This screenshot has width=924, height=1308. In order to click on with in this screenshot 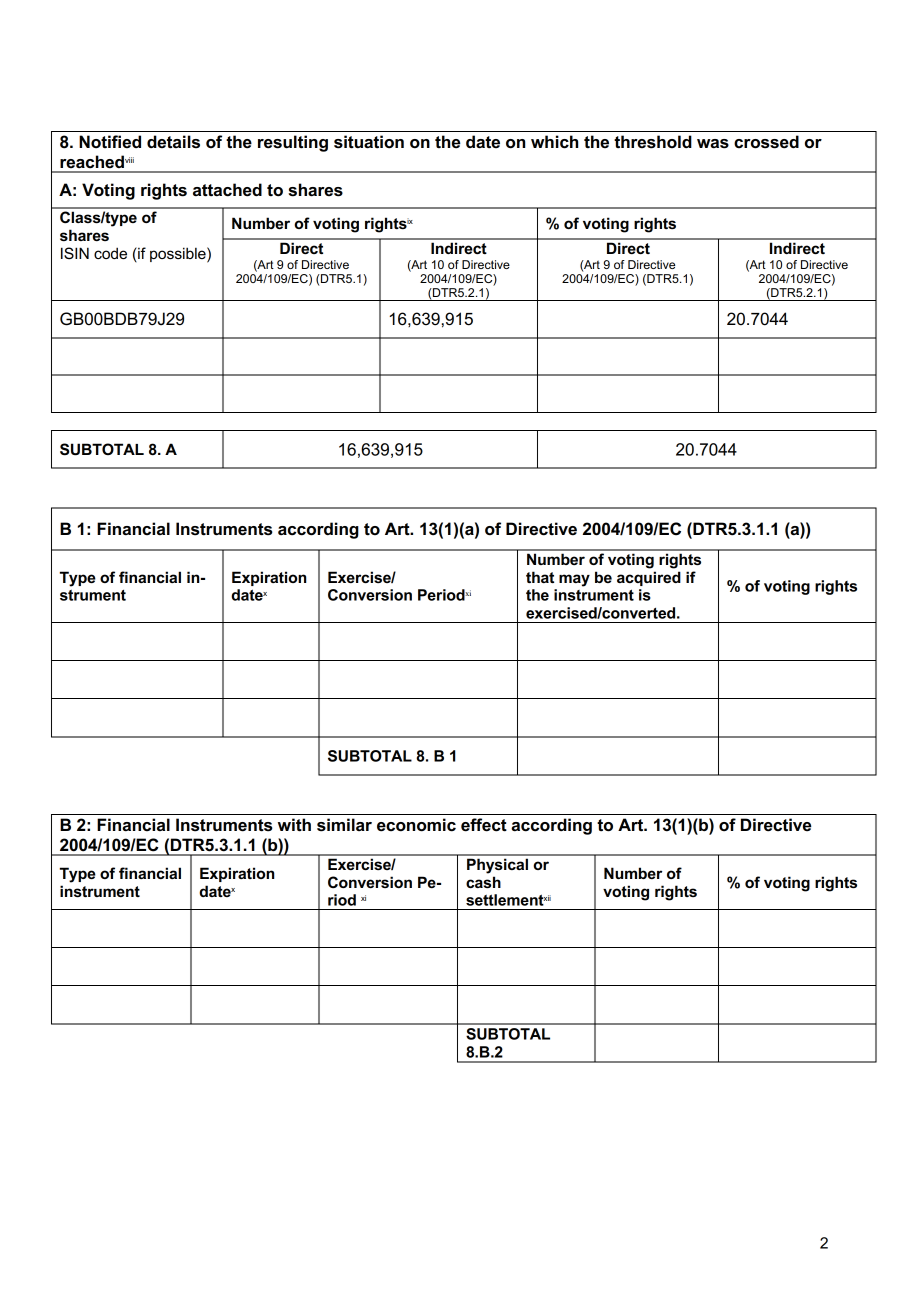, I will do `click(294, 825)`.
